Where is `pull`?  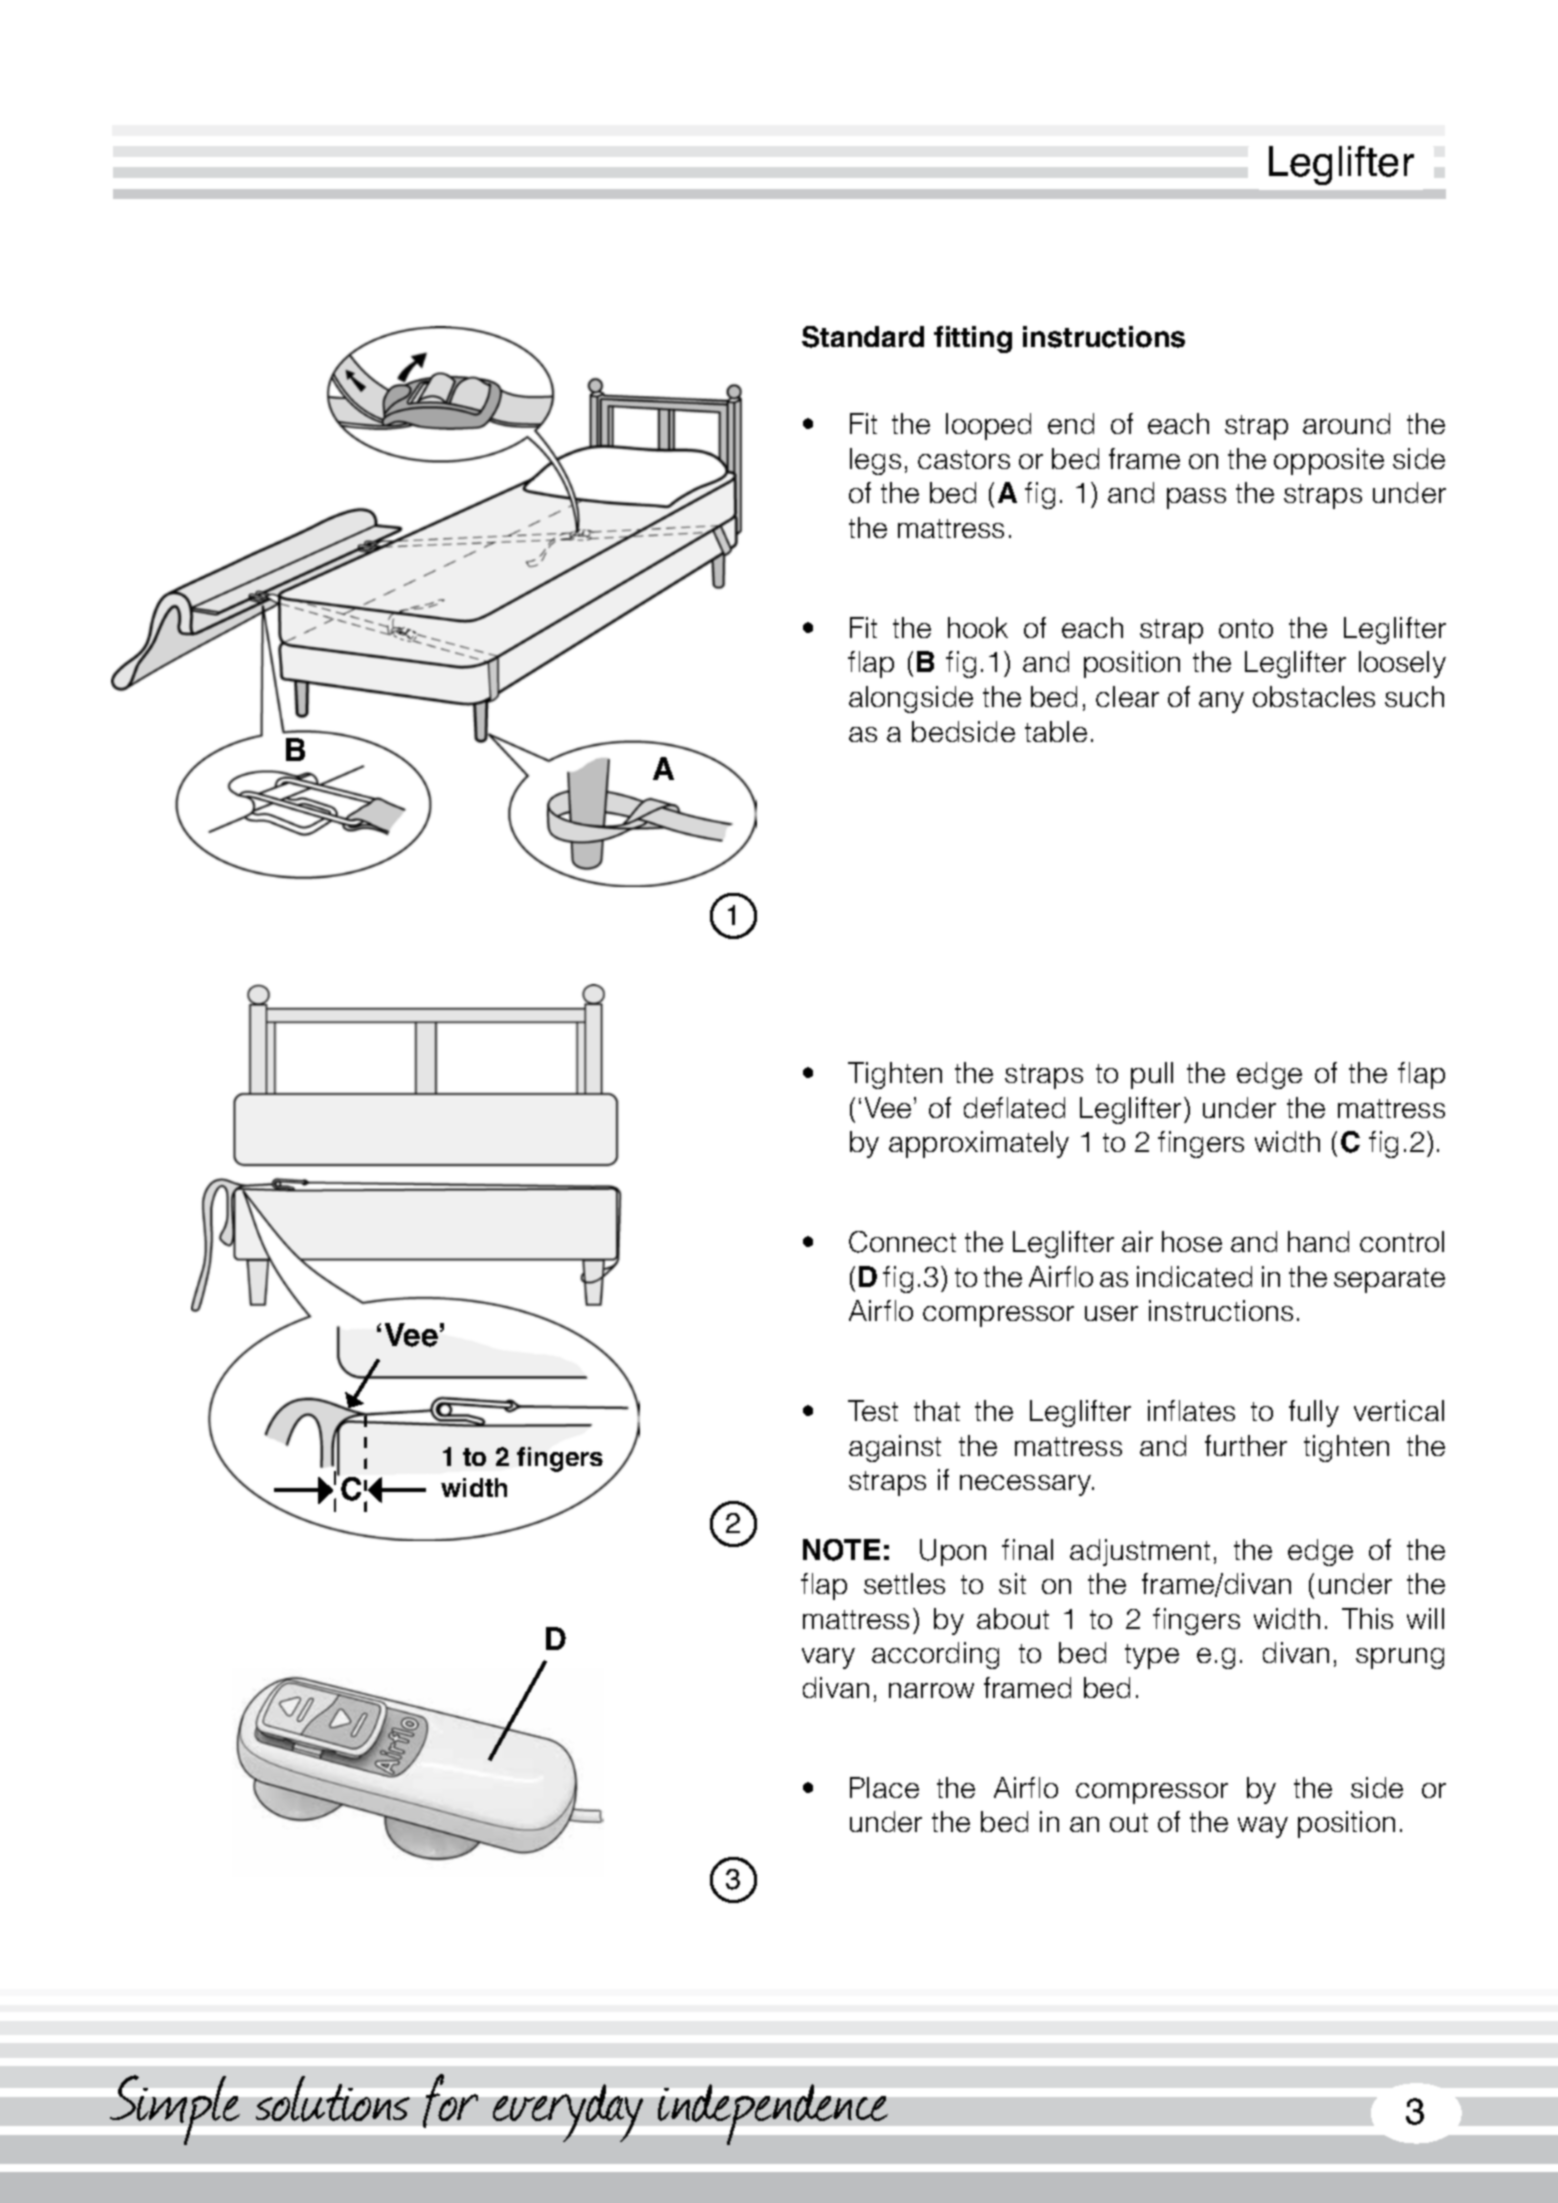 pull is located at coordinates (1152, 1075).
